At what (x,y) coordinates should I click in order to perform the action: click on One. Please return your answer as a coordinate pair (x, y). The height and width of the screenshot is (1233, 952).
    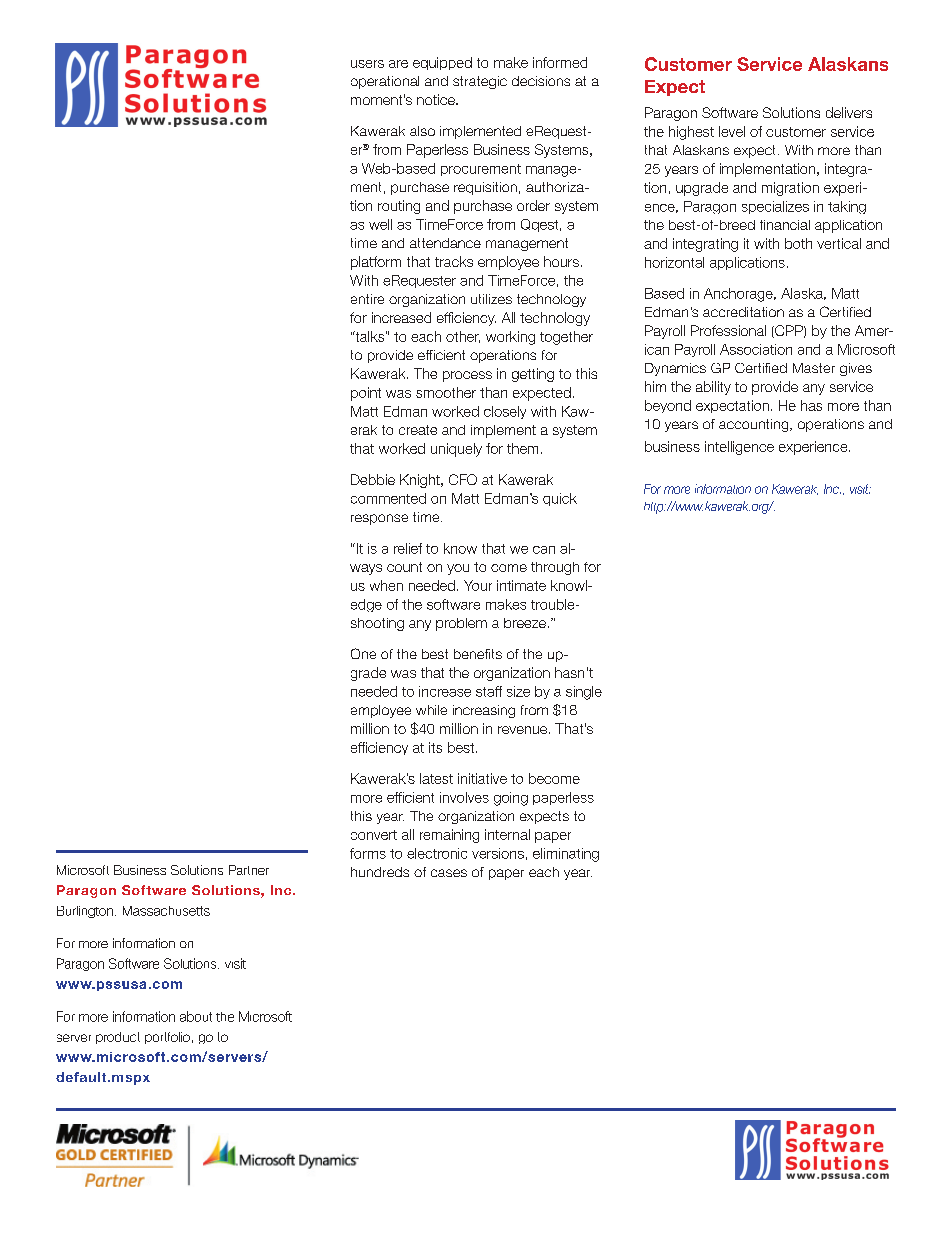
    Looking at the image, I should click on (363, 653).
